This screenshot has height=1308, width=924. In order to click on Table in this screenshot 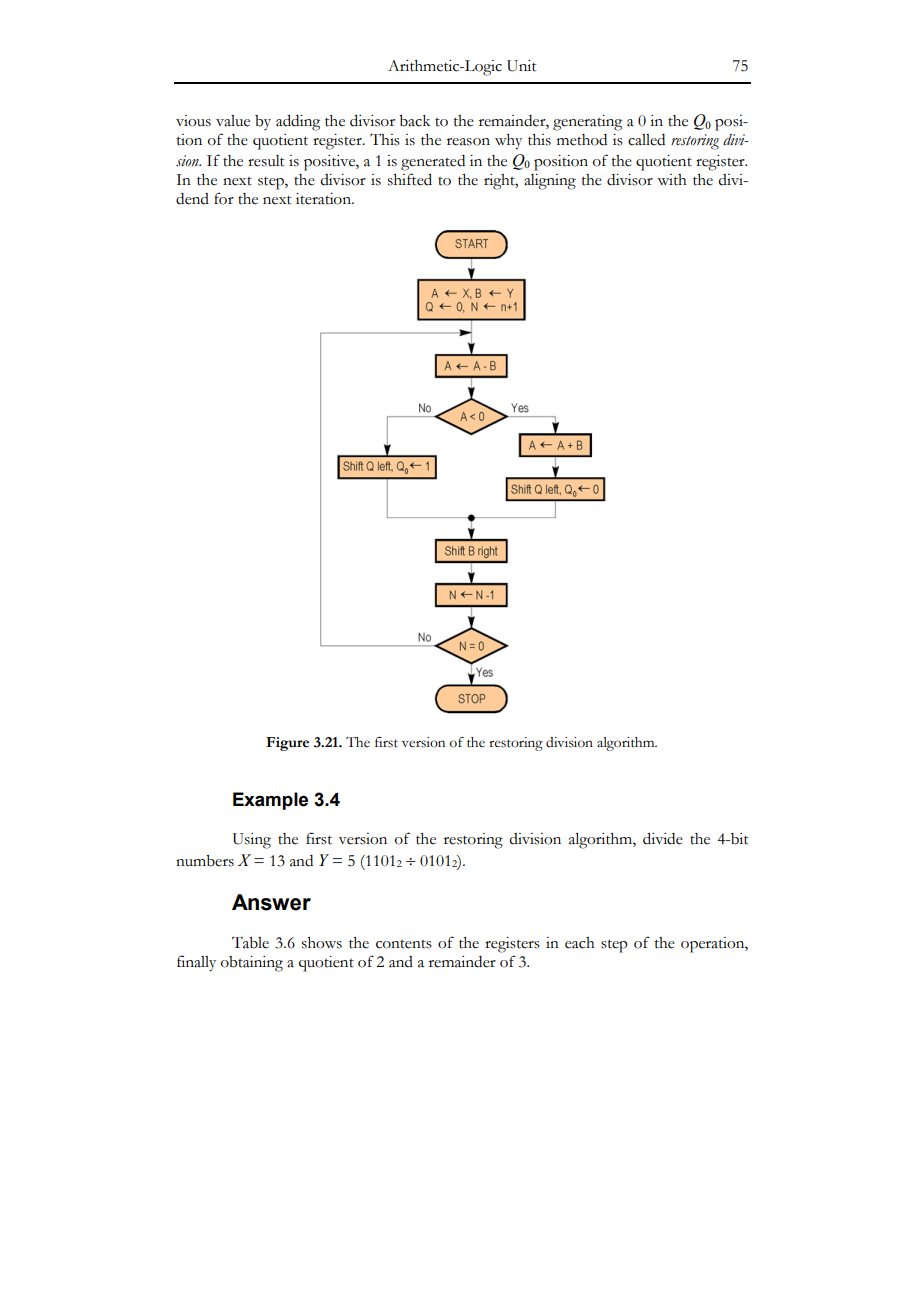, I will do `click(250, 943)`.
